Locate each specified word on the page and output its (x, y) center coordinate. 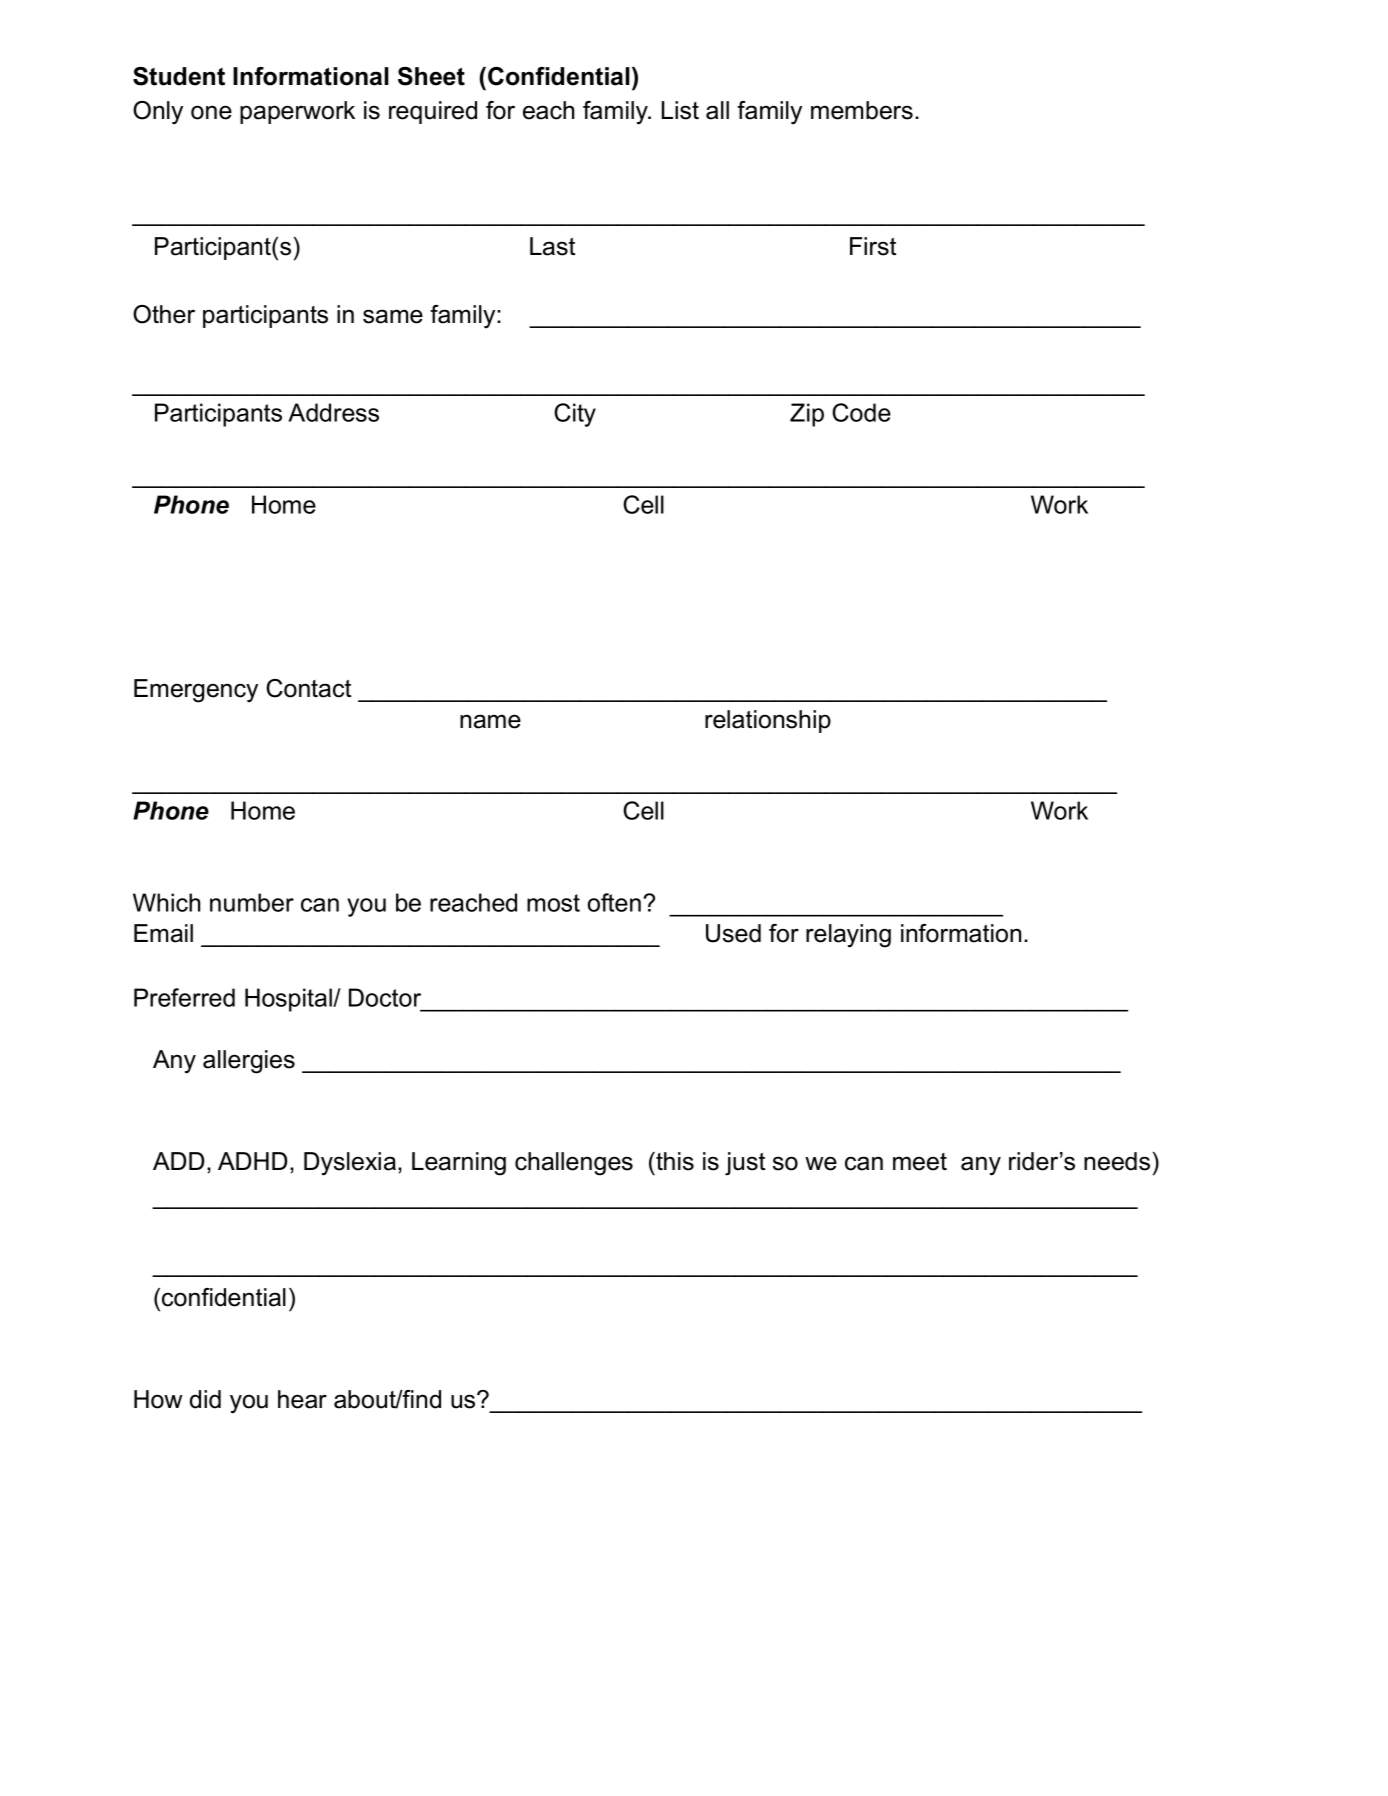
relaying (848, 936)
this (674, 1161)
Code (861, 412)
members (862, 110)
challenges (574, 1164)
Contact (308, 688)
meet (920, 1162)
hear (302, 1399)
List (680, 110)
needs (1117, 1161)
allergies (249, 1062)
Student (179, 76)
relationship (768, 721)
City (575, 415)
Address (333, 412)
